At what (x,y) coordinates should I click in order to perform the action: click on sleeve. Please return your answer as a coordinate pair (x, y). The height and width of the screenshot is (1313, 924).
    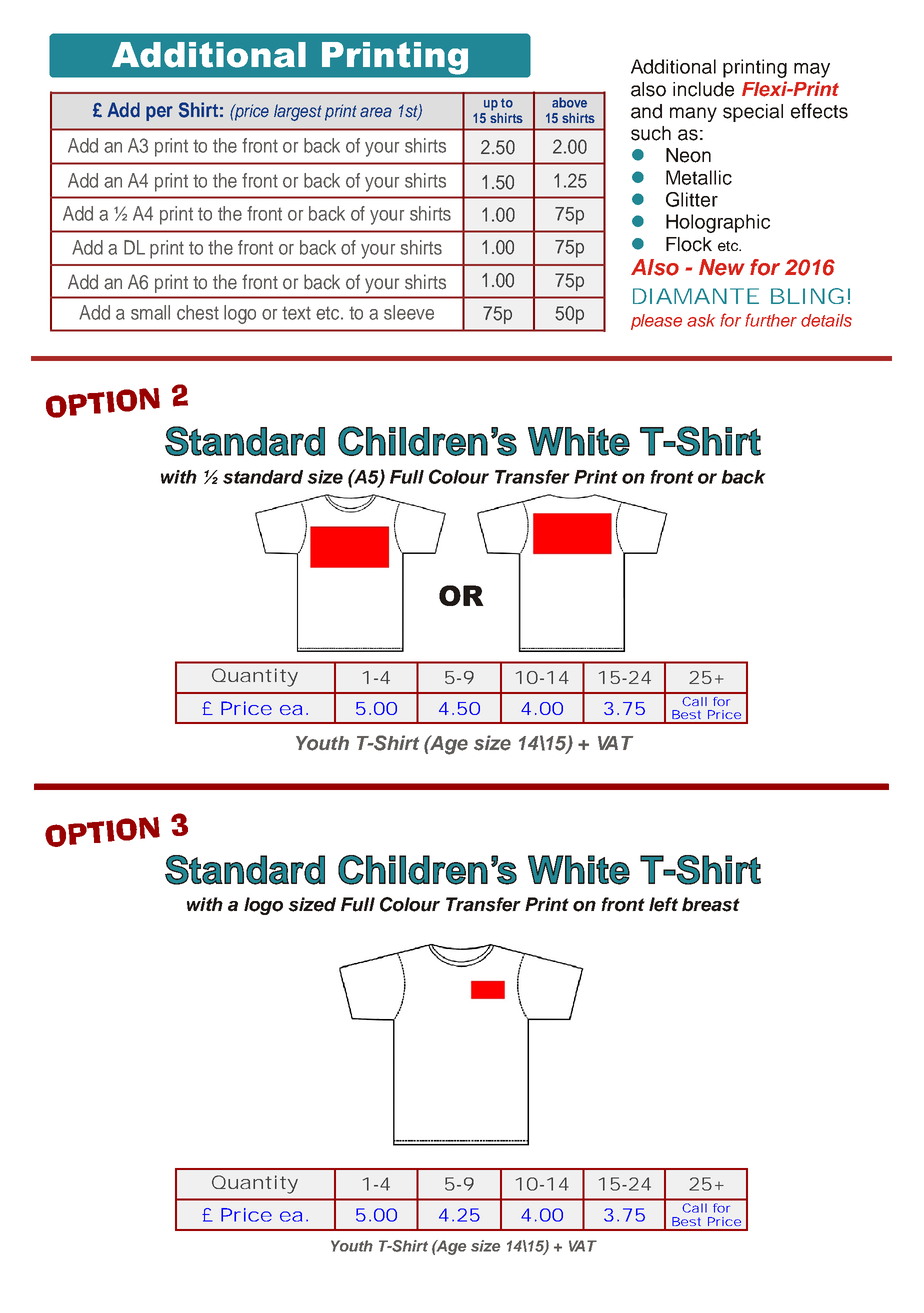
    Looking at the image, I should click on (409, 312).
